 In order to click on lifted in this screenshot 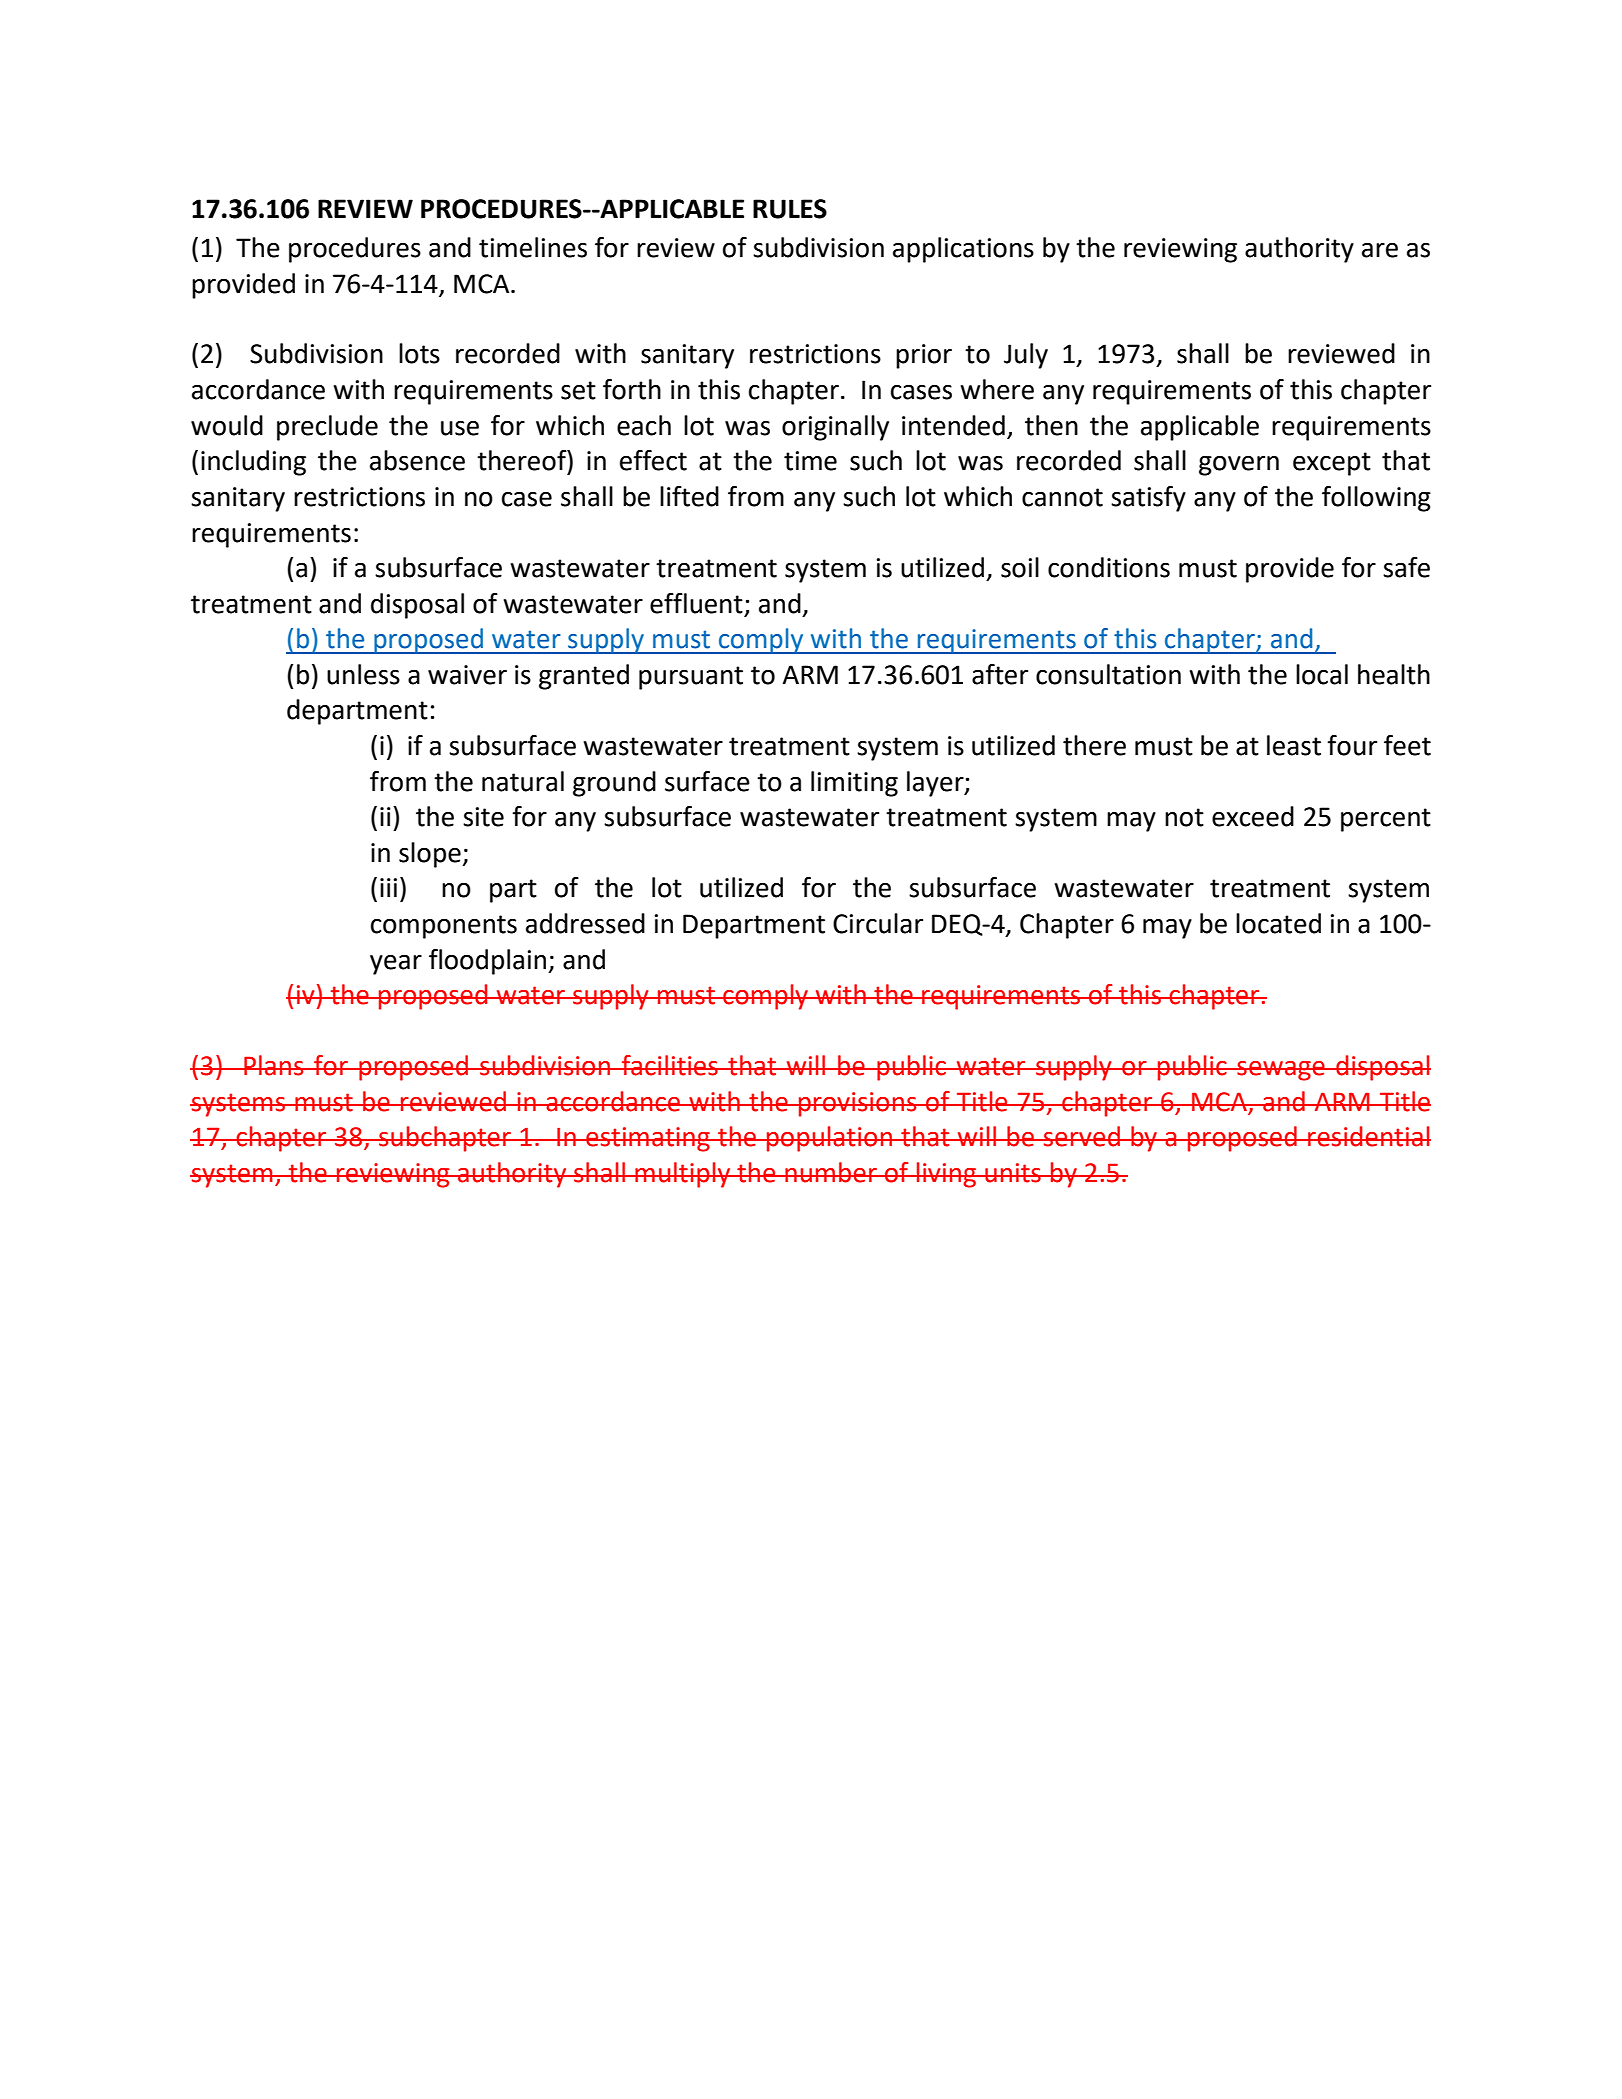, I will do `click(689, 496)`.
